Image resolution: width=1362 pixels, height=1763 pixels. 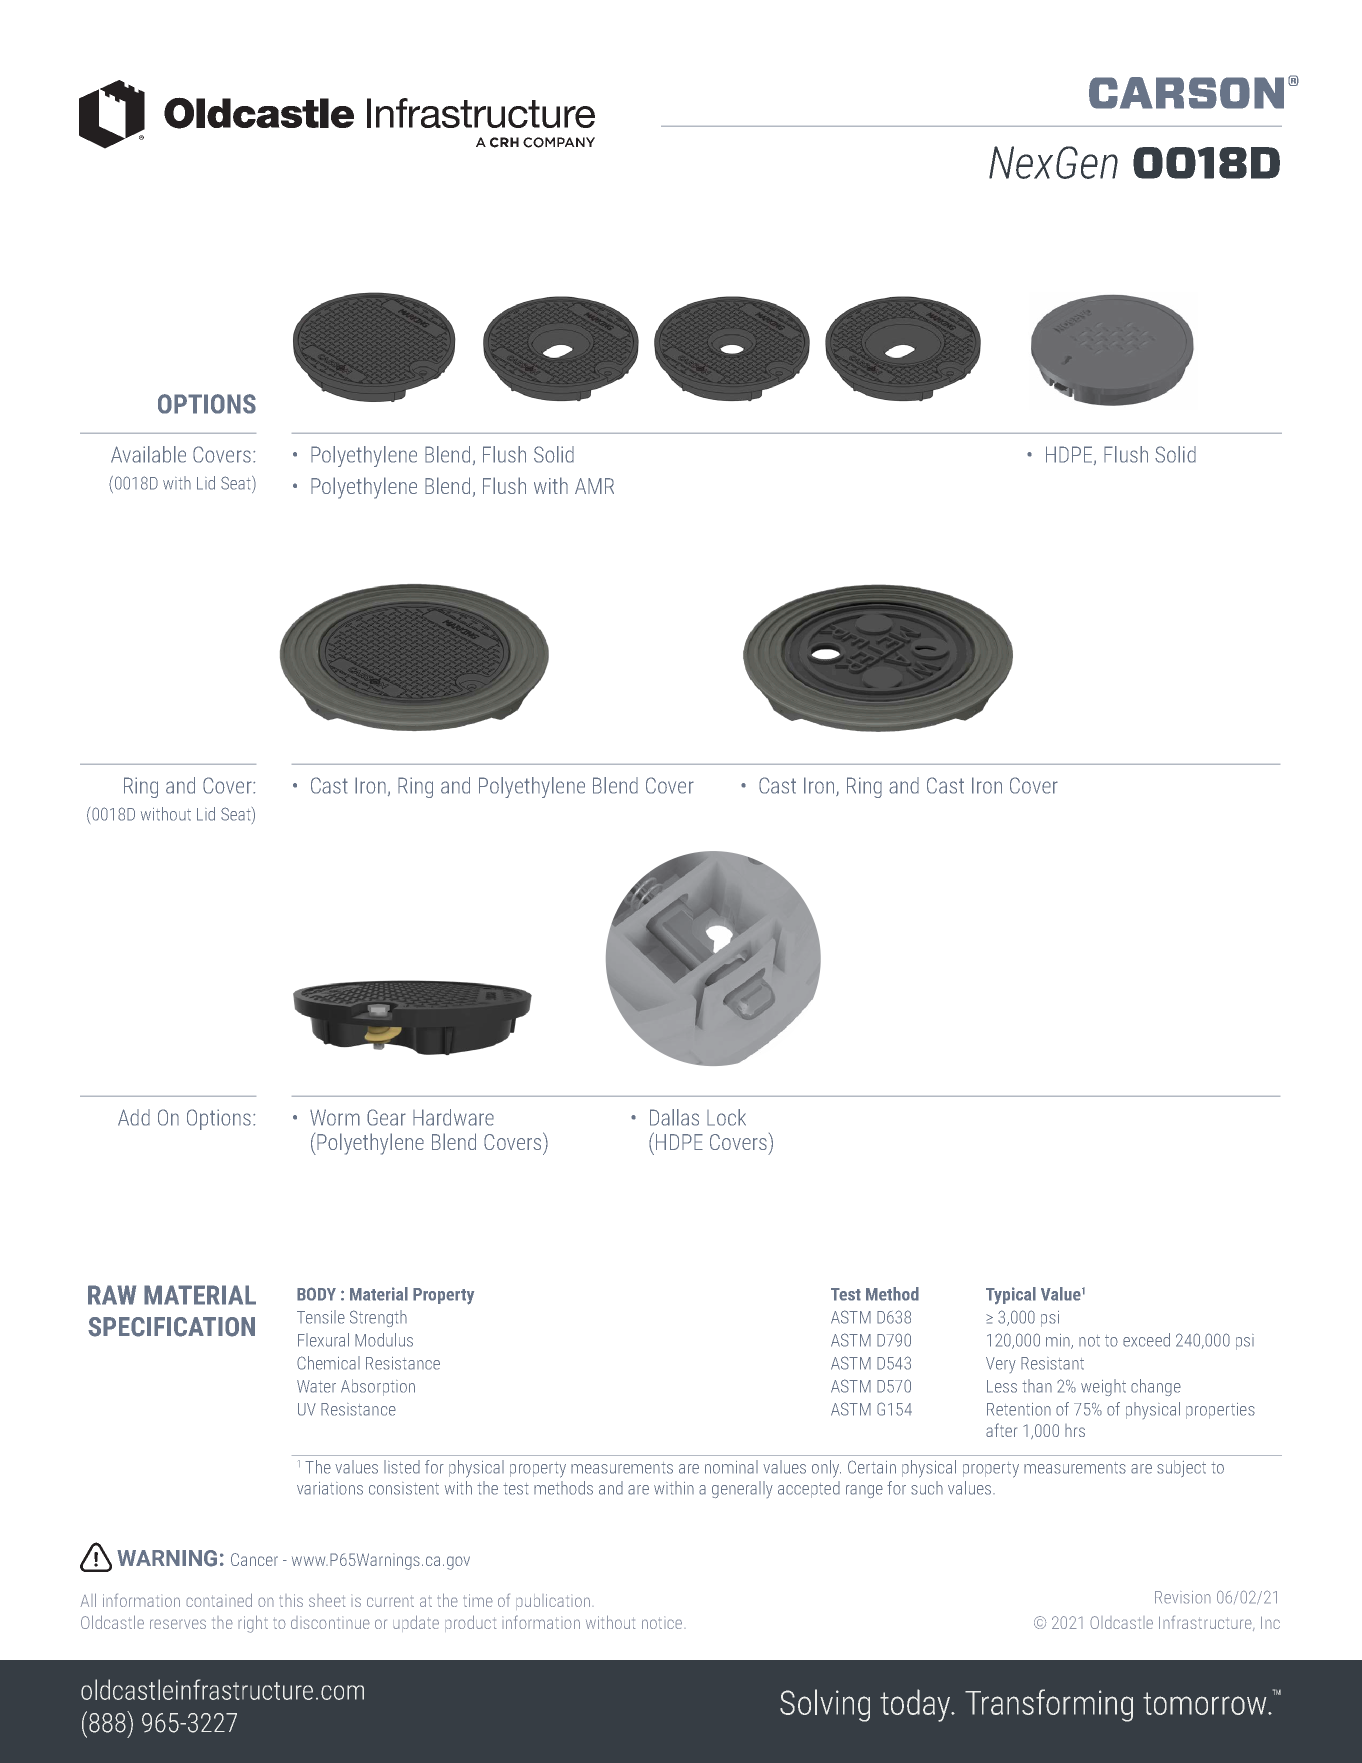 I want to click on Typical, so click(x=1011, y=1295).
